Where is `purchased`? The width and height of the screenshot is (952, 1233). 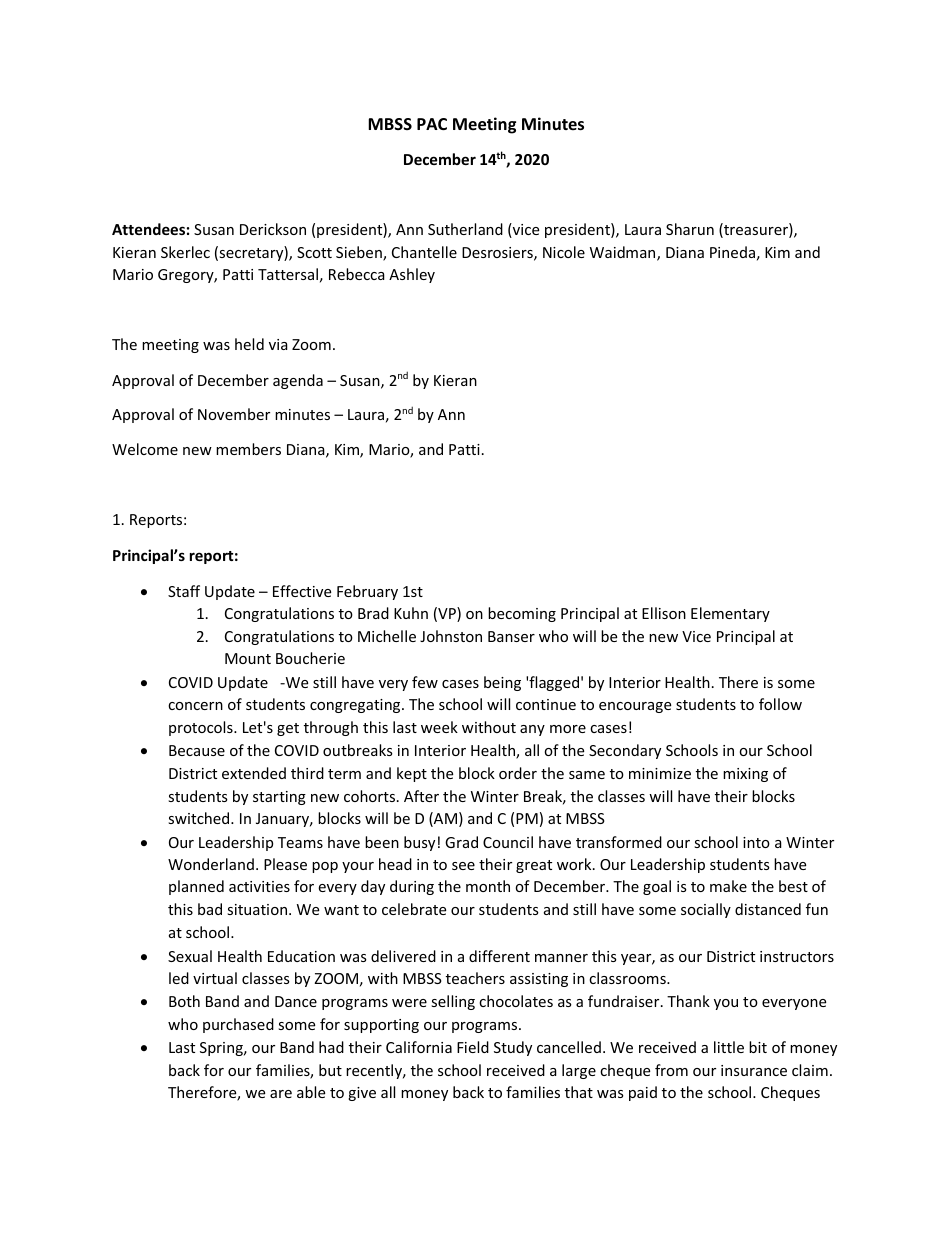
purchased is located at coordinates (238, 1025).
